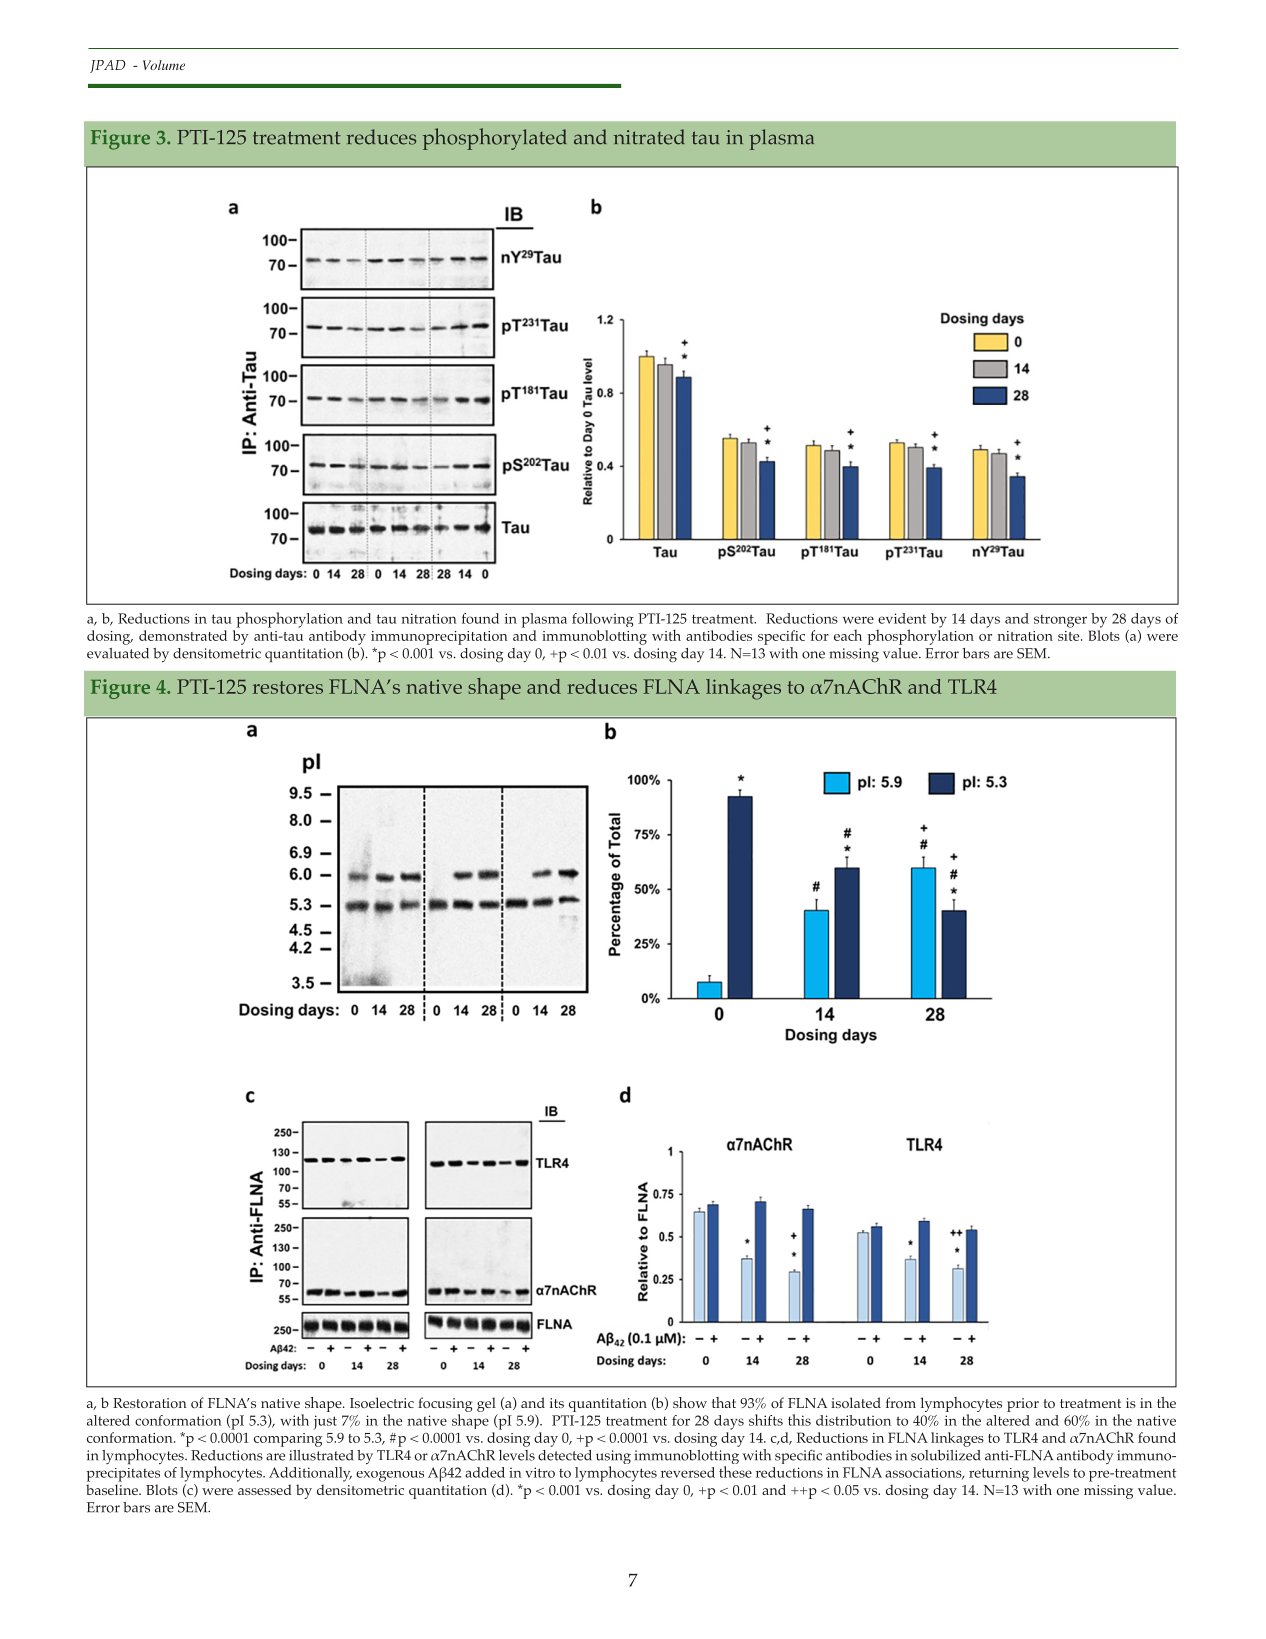 The width and height of the image is (1266, 1639). I want to click on each, so click(848, 635).
